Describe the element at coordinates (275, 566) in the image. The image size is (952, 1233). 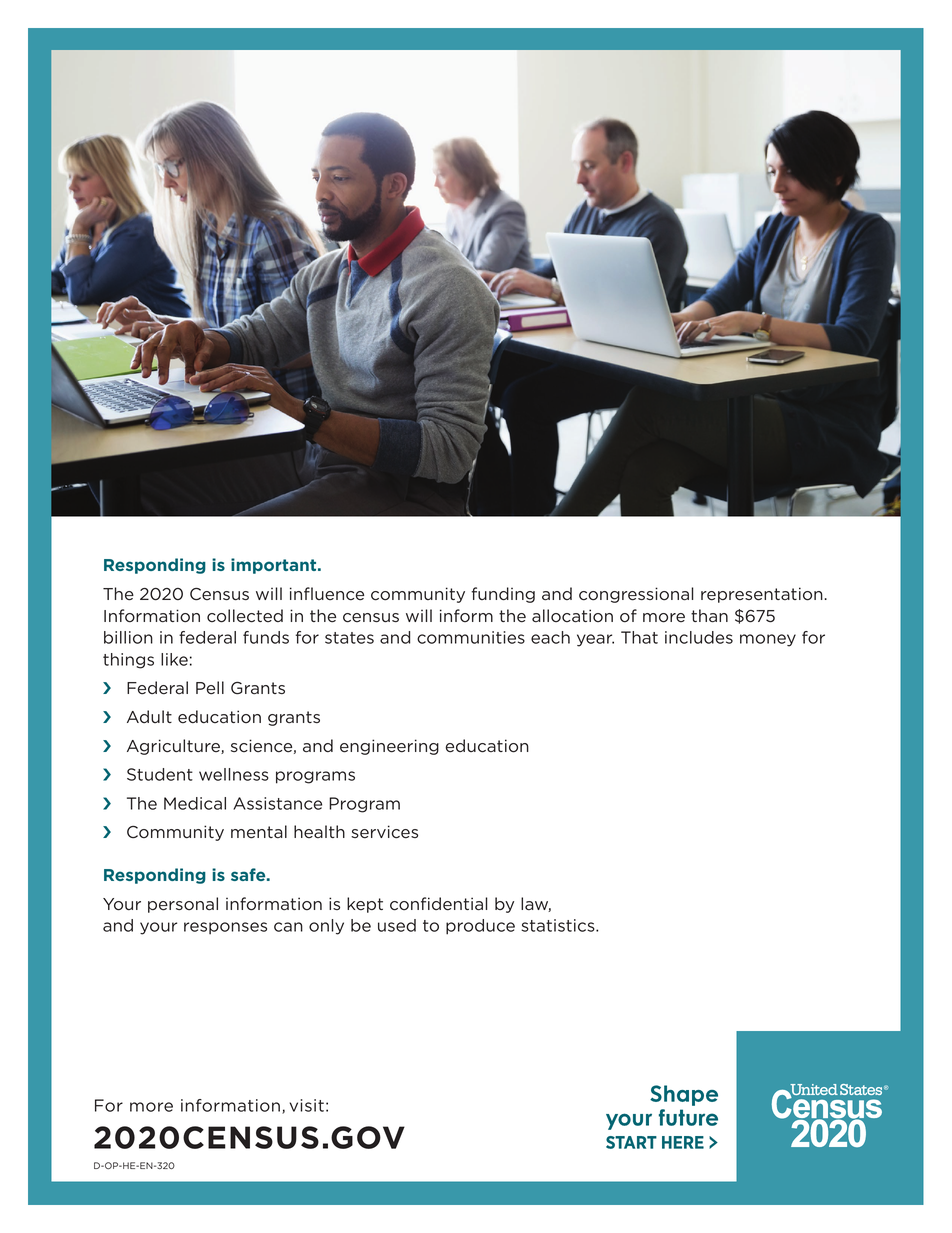
I see `important` at that location.
